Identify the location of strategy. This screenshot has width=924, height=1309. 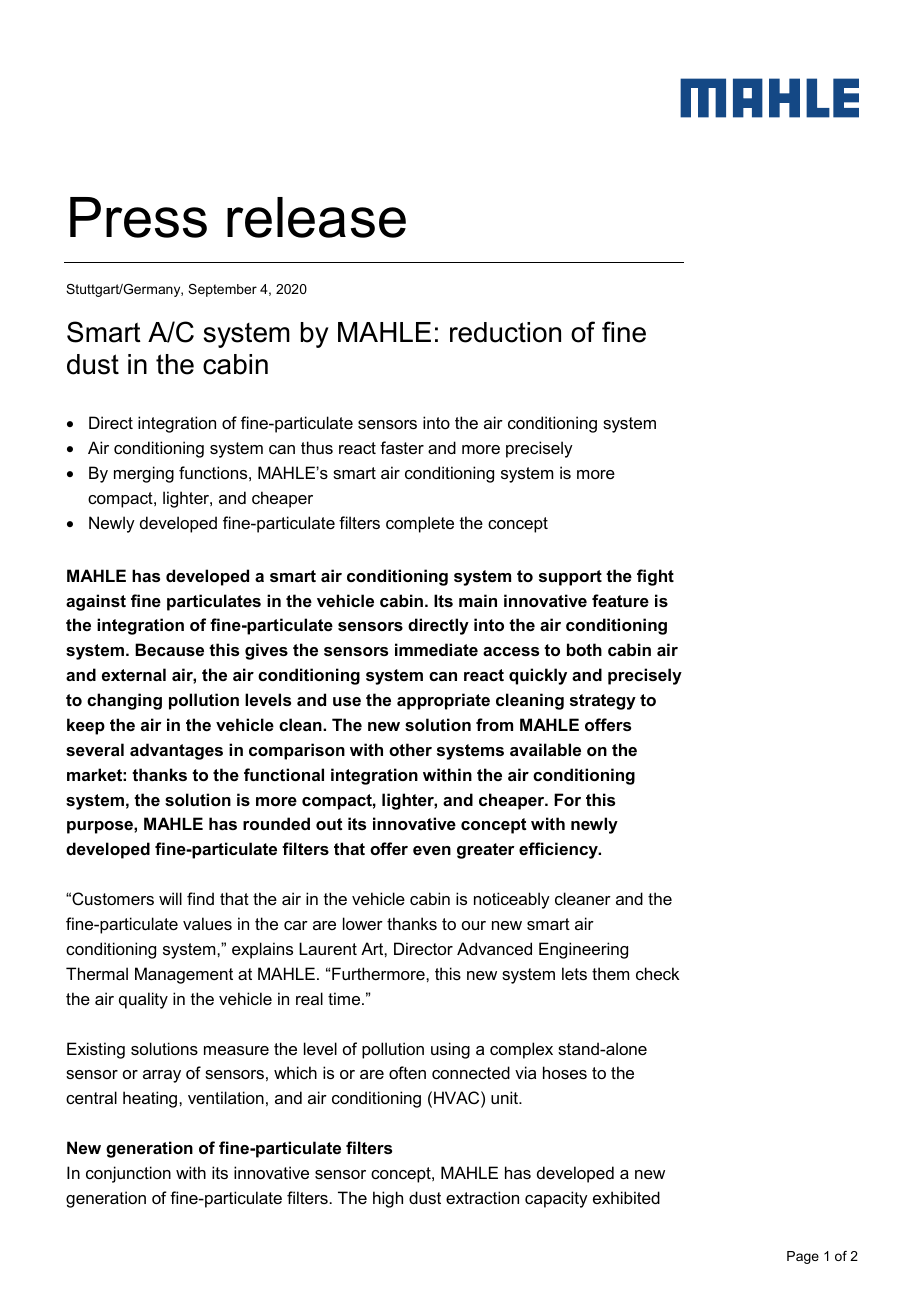
(603, 702).
